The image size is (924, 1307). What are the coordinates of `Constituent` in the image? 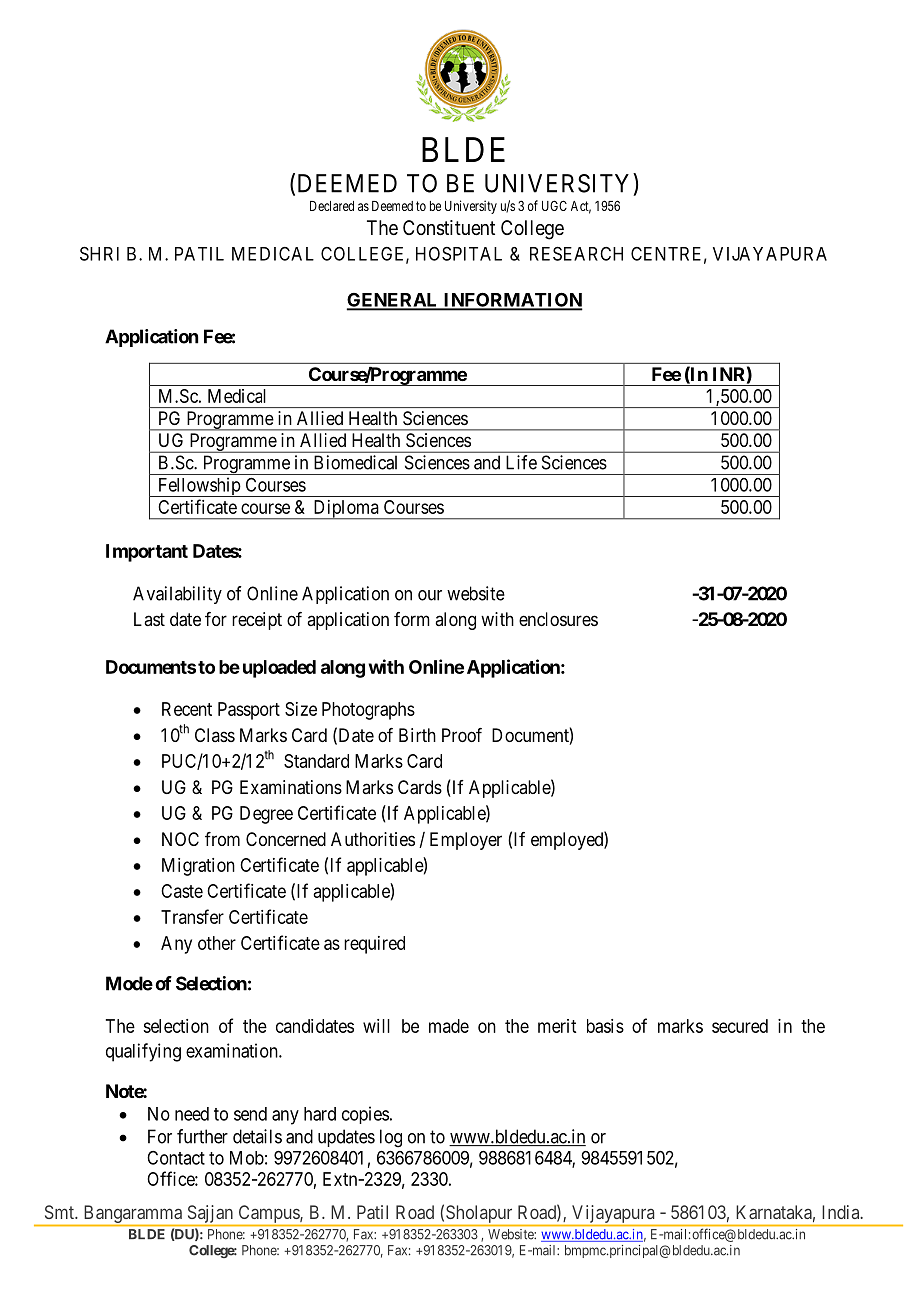 It's located at (449, 228).
